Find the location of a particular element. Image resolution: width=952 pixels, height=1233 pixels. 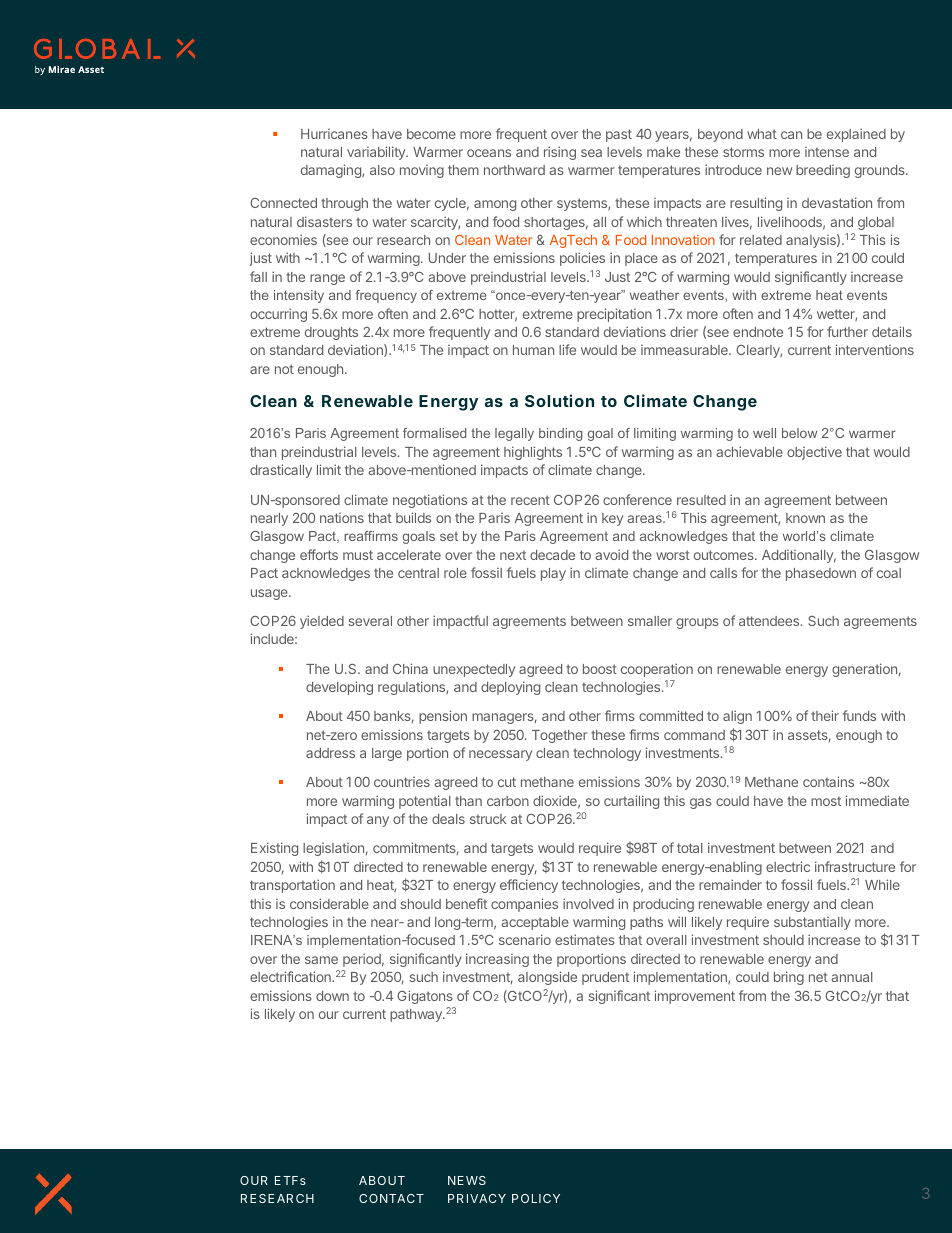

breeding is located at coordinates (823, 171).
